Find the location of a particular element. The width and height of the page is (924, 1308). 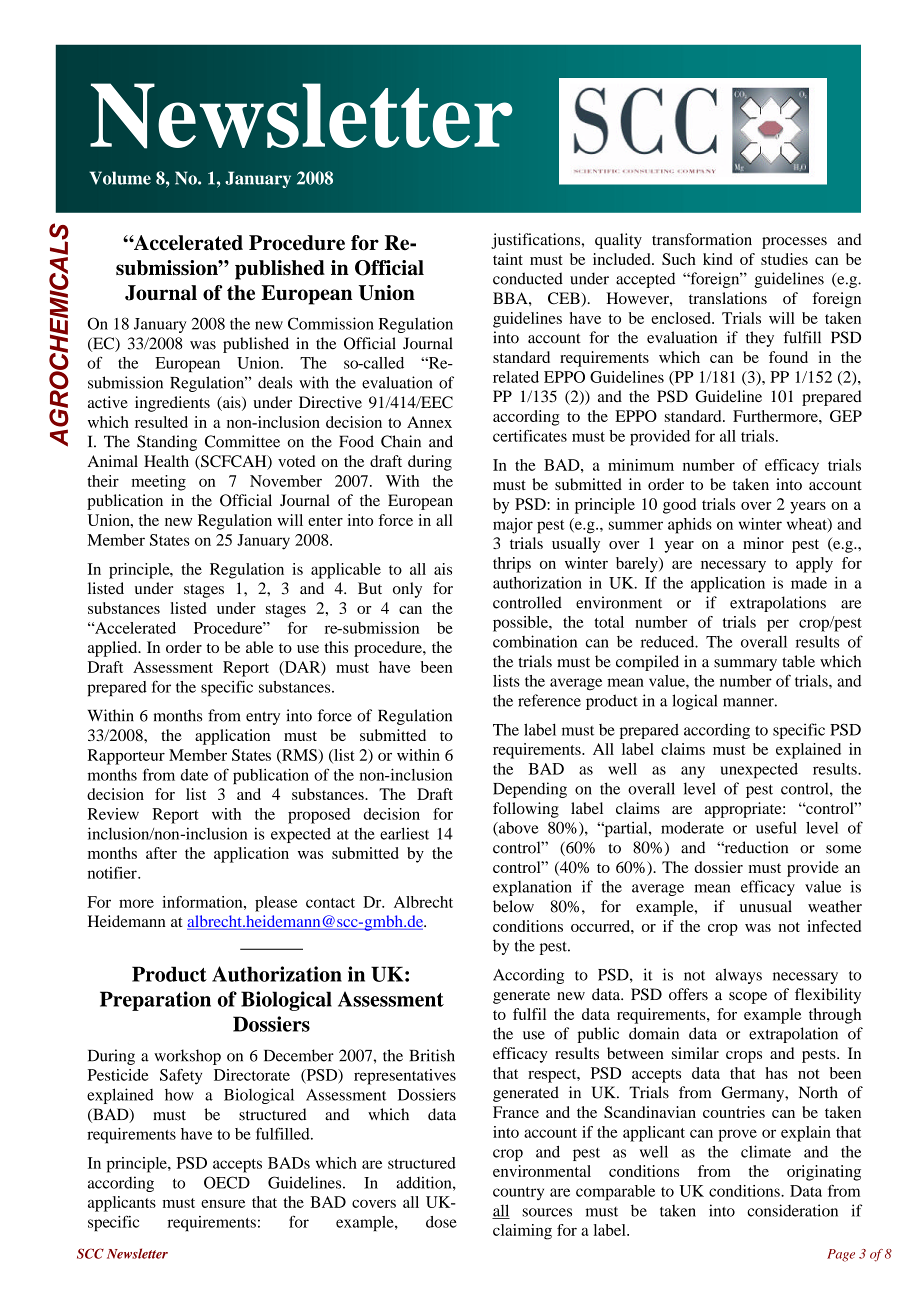

useful is located at coordinates (776, 827).
